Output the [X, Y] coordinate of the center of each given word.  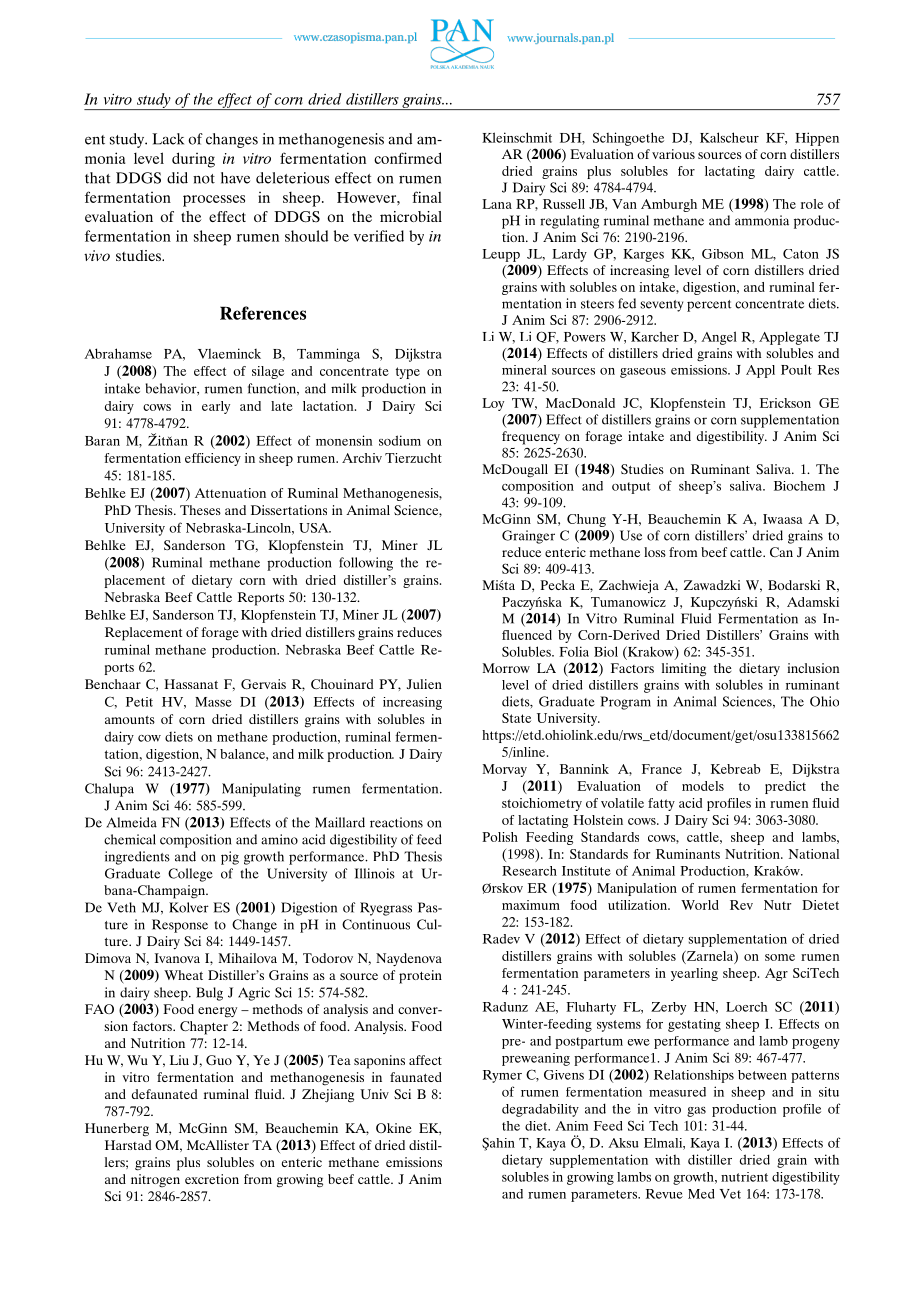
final [427, 197]
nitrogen [155, 1181]
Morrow [506, 668]
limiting [684, 670]
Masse [213, 702]
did [177, 178]
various [673, 154]
